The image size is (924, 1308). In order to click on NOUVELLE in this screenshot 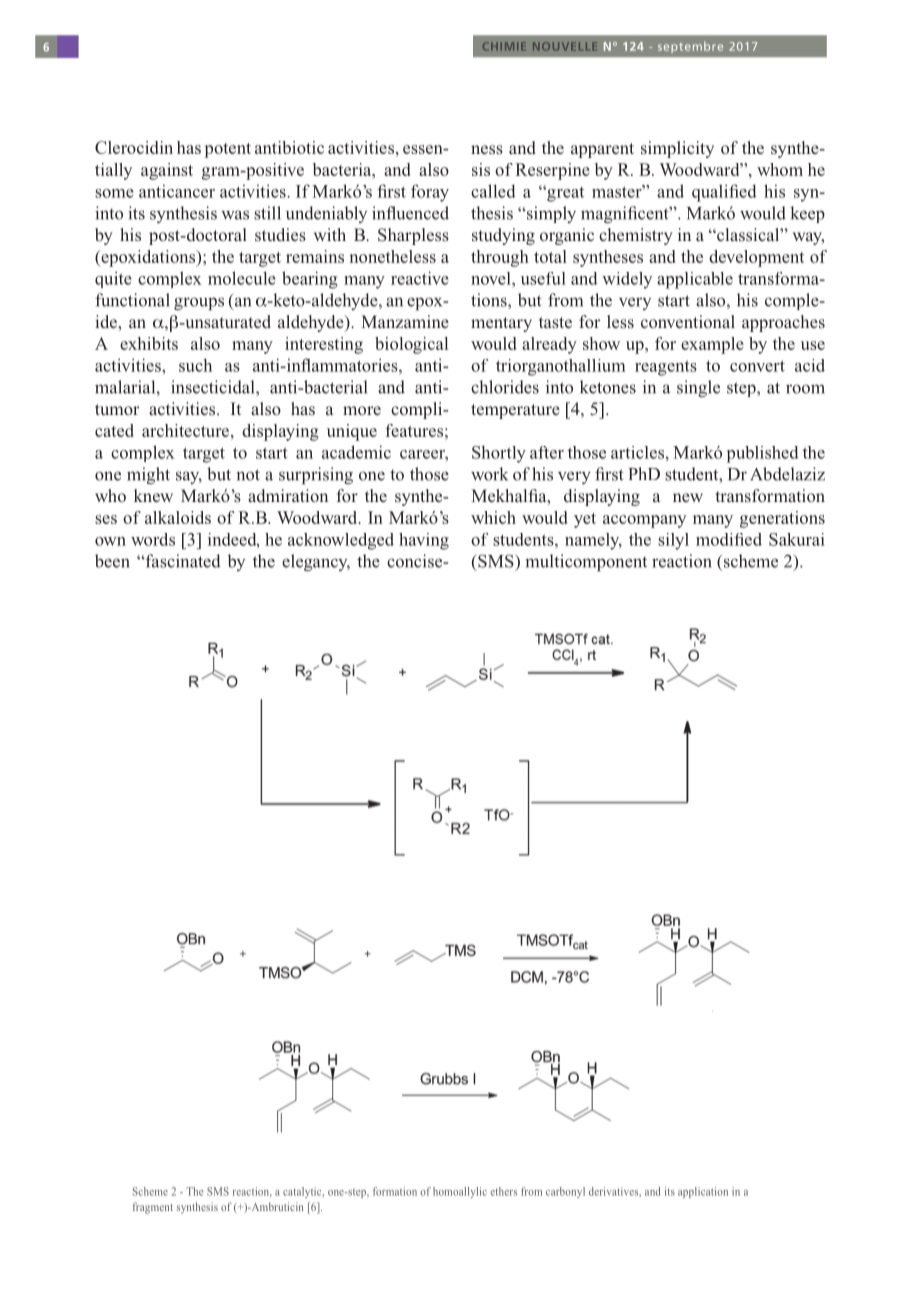, I will do `click(565, 46)`.
